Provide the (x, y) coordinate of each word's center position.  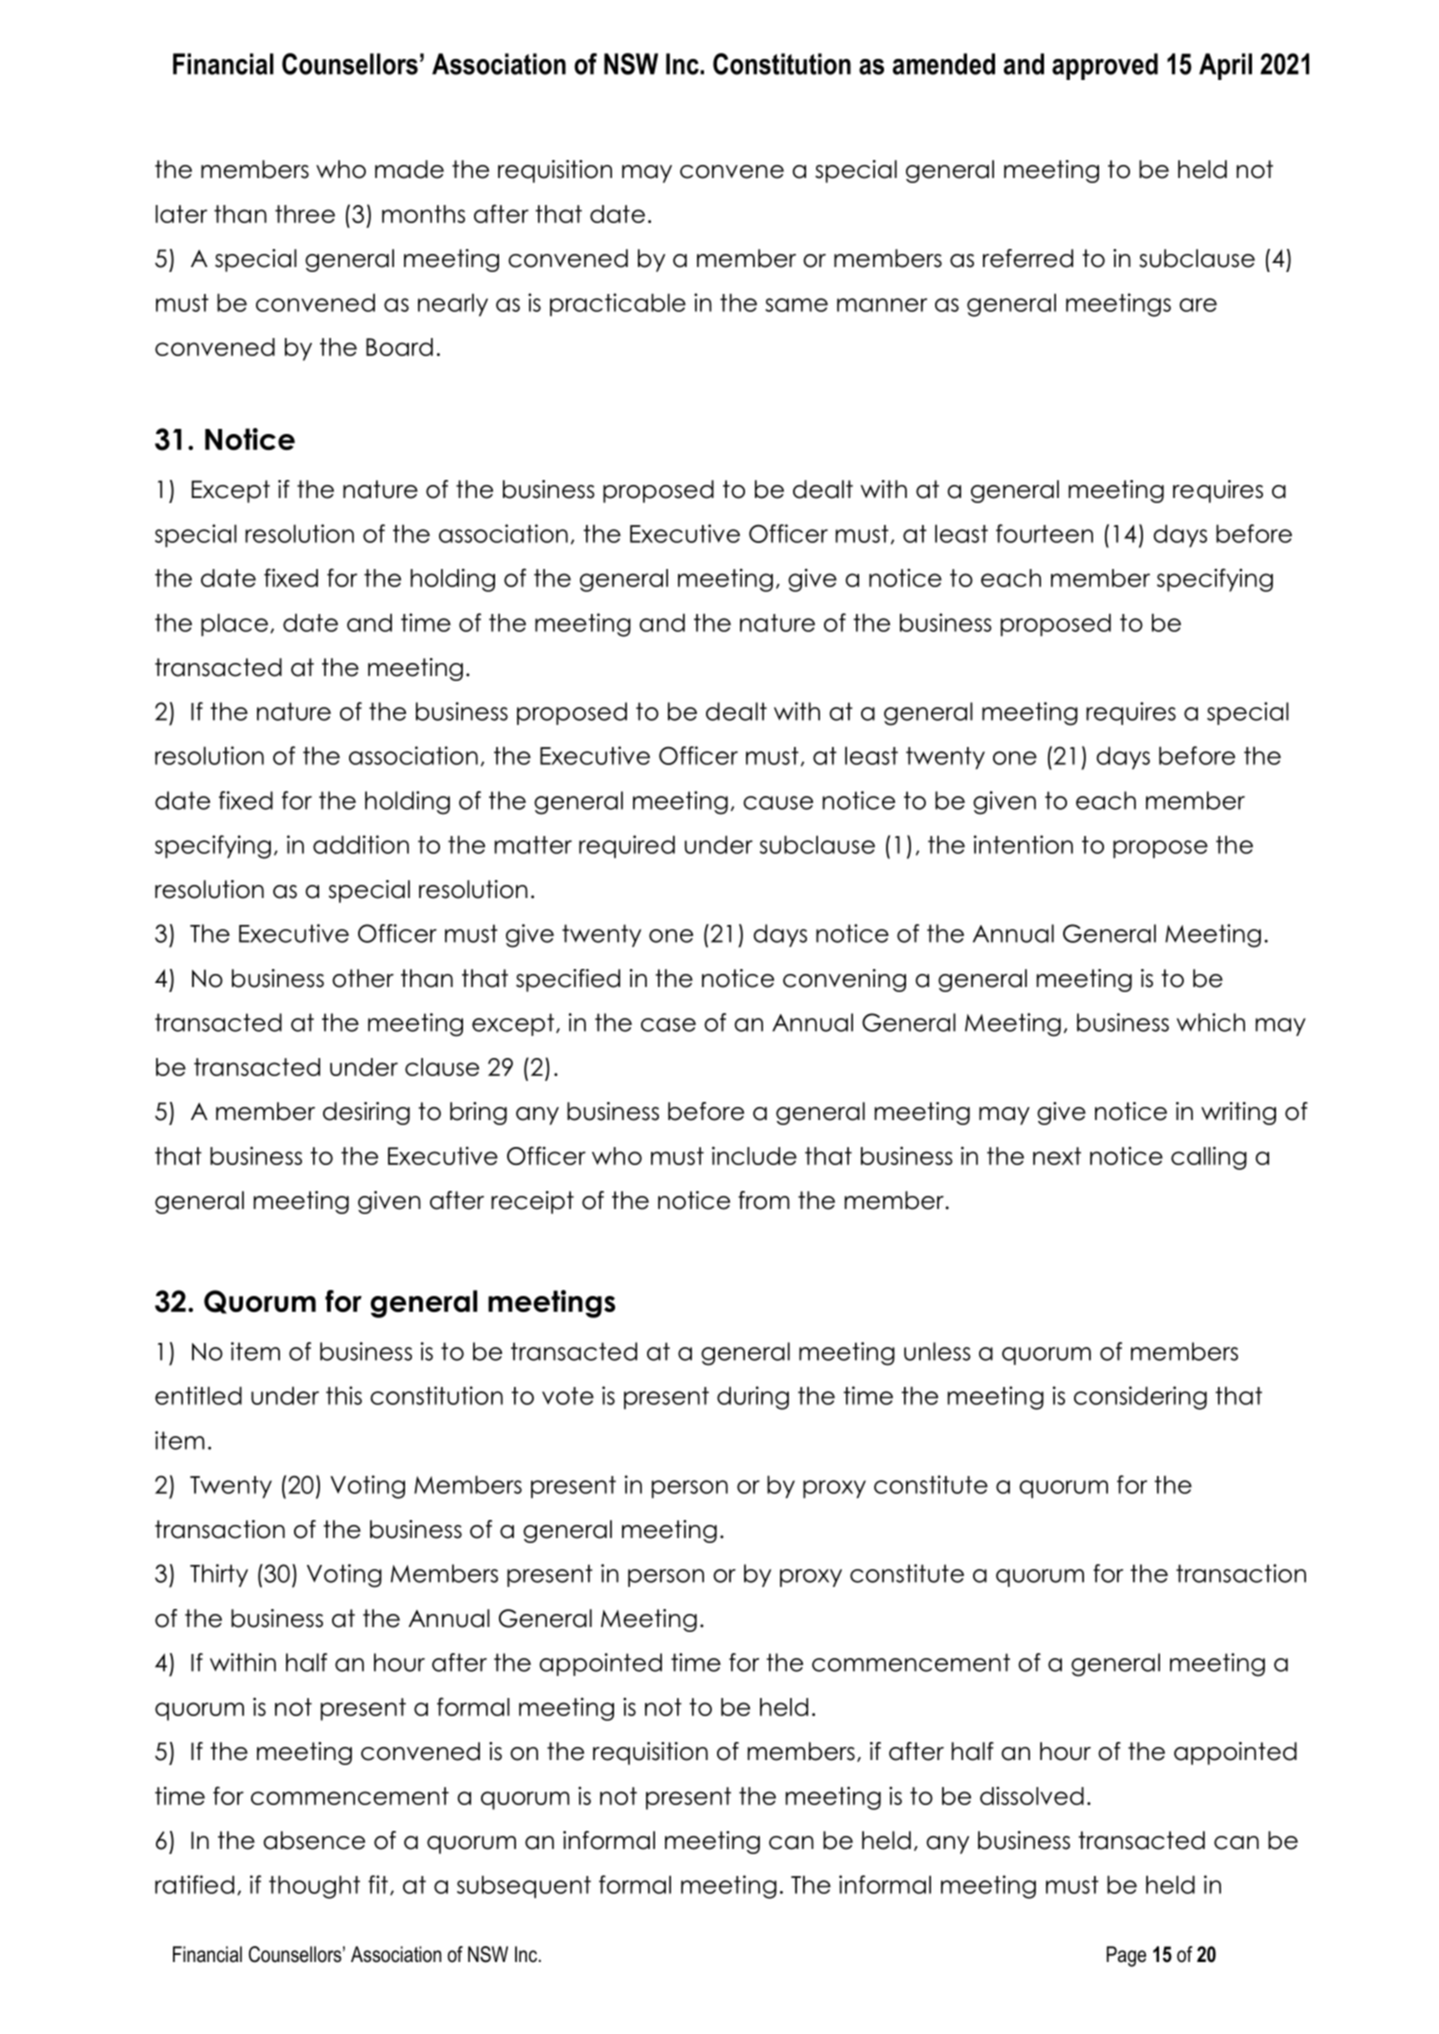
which (1211, 1022)
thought (314, 1887)
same (796, 305)
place (234, 624)
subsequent (524, 1886)
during (753, 1398)
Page (1126, 1956)
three (305, 214)
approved (1105, 66)
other (363, 978)
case (668, 1025)
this (344, 1395)
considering (1140, 1398)
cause (778, 803)
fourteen (1044, 533)
